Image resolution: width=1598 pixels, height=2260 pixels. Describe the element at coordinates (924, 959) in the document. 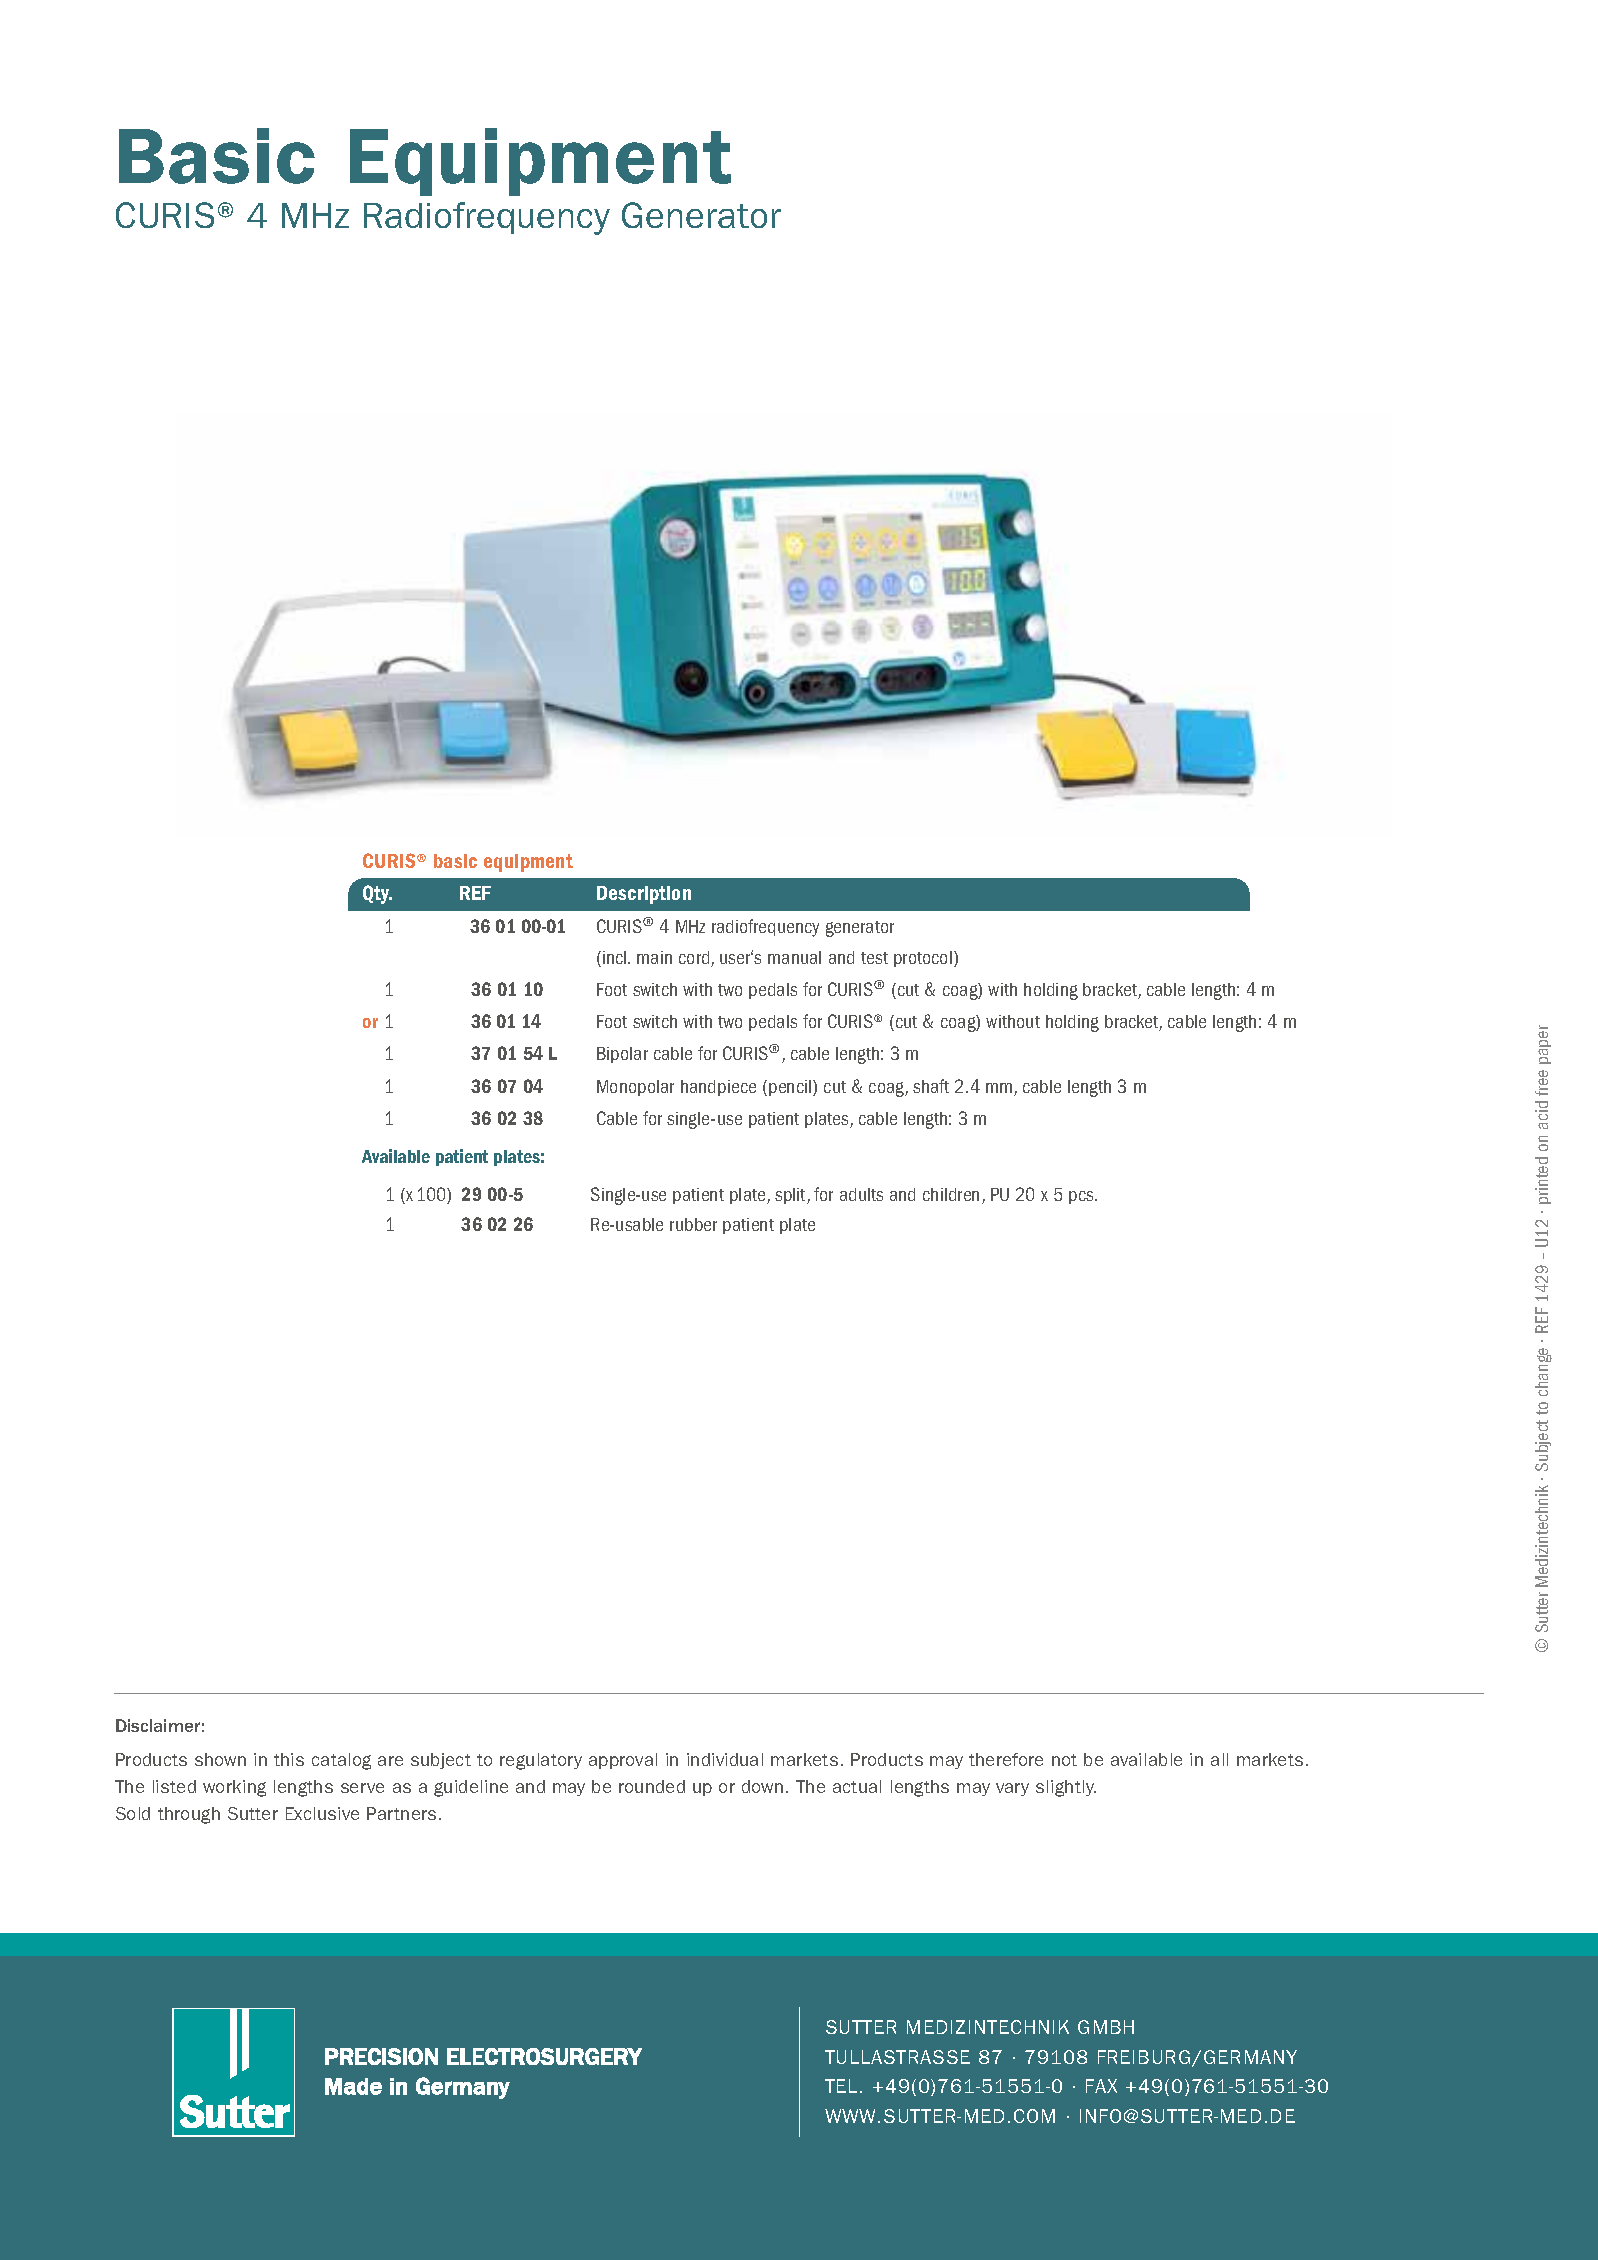

I see `protocol` at that location.
